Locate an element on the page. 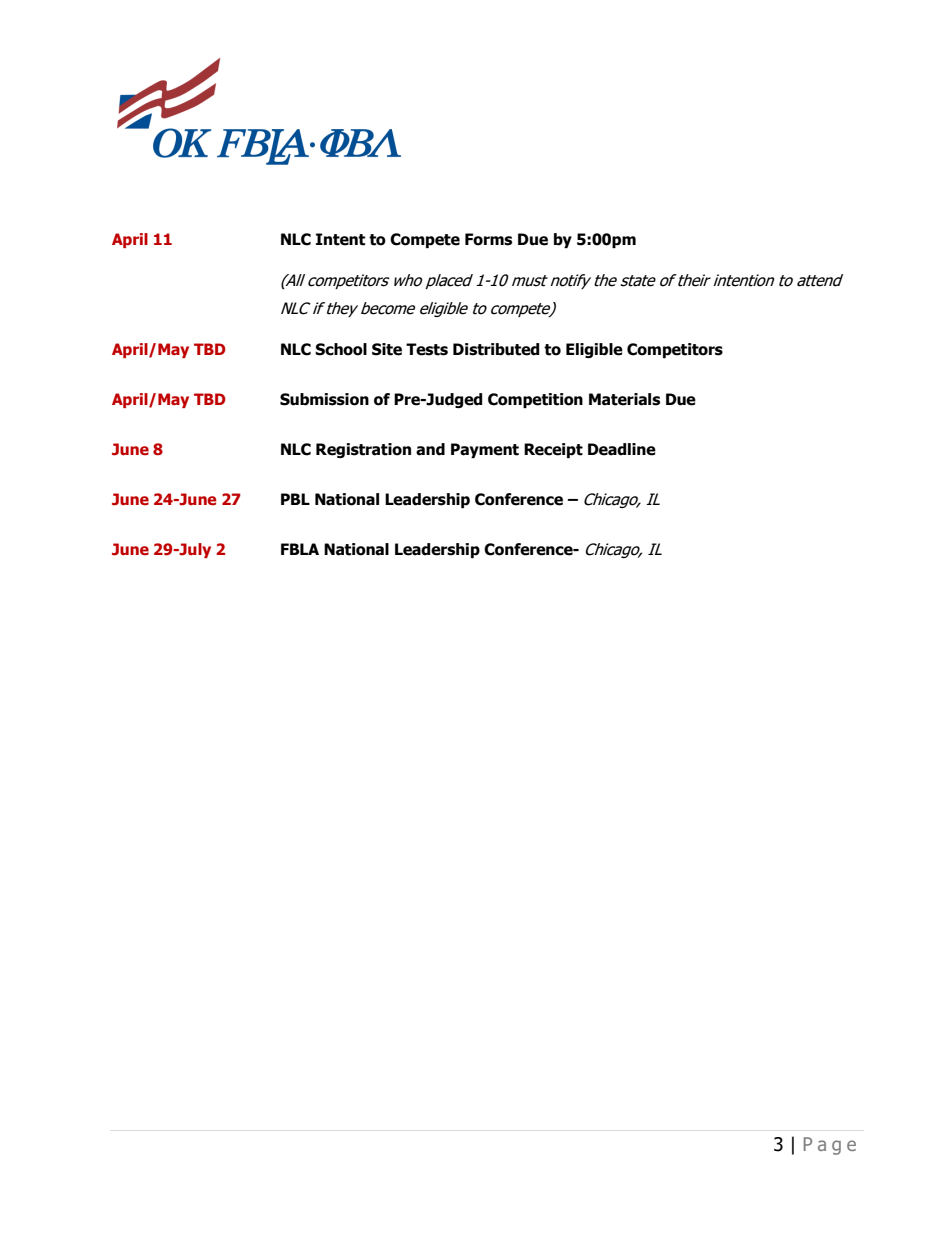  Registration is located at coordinates (363, 450).
